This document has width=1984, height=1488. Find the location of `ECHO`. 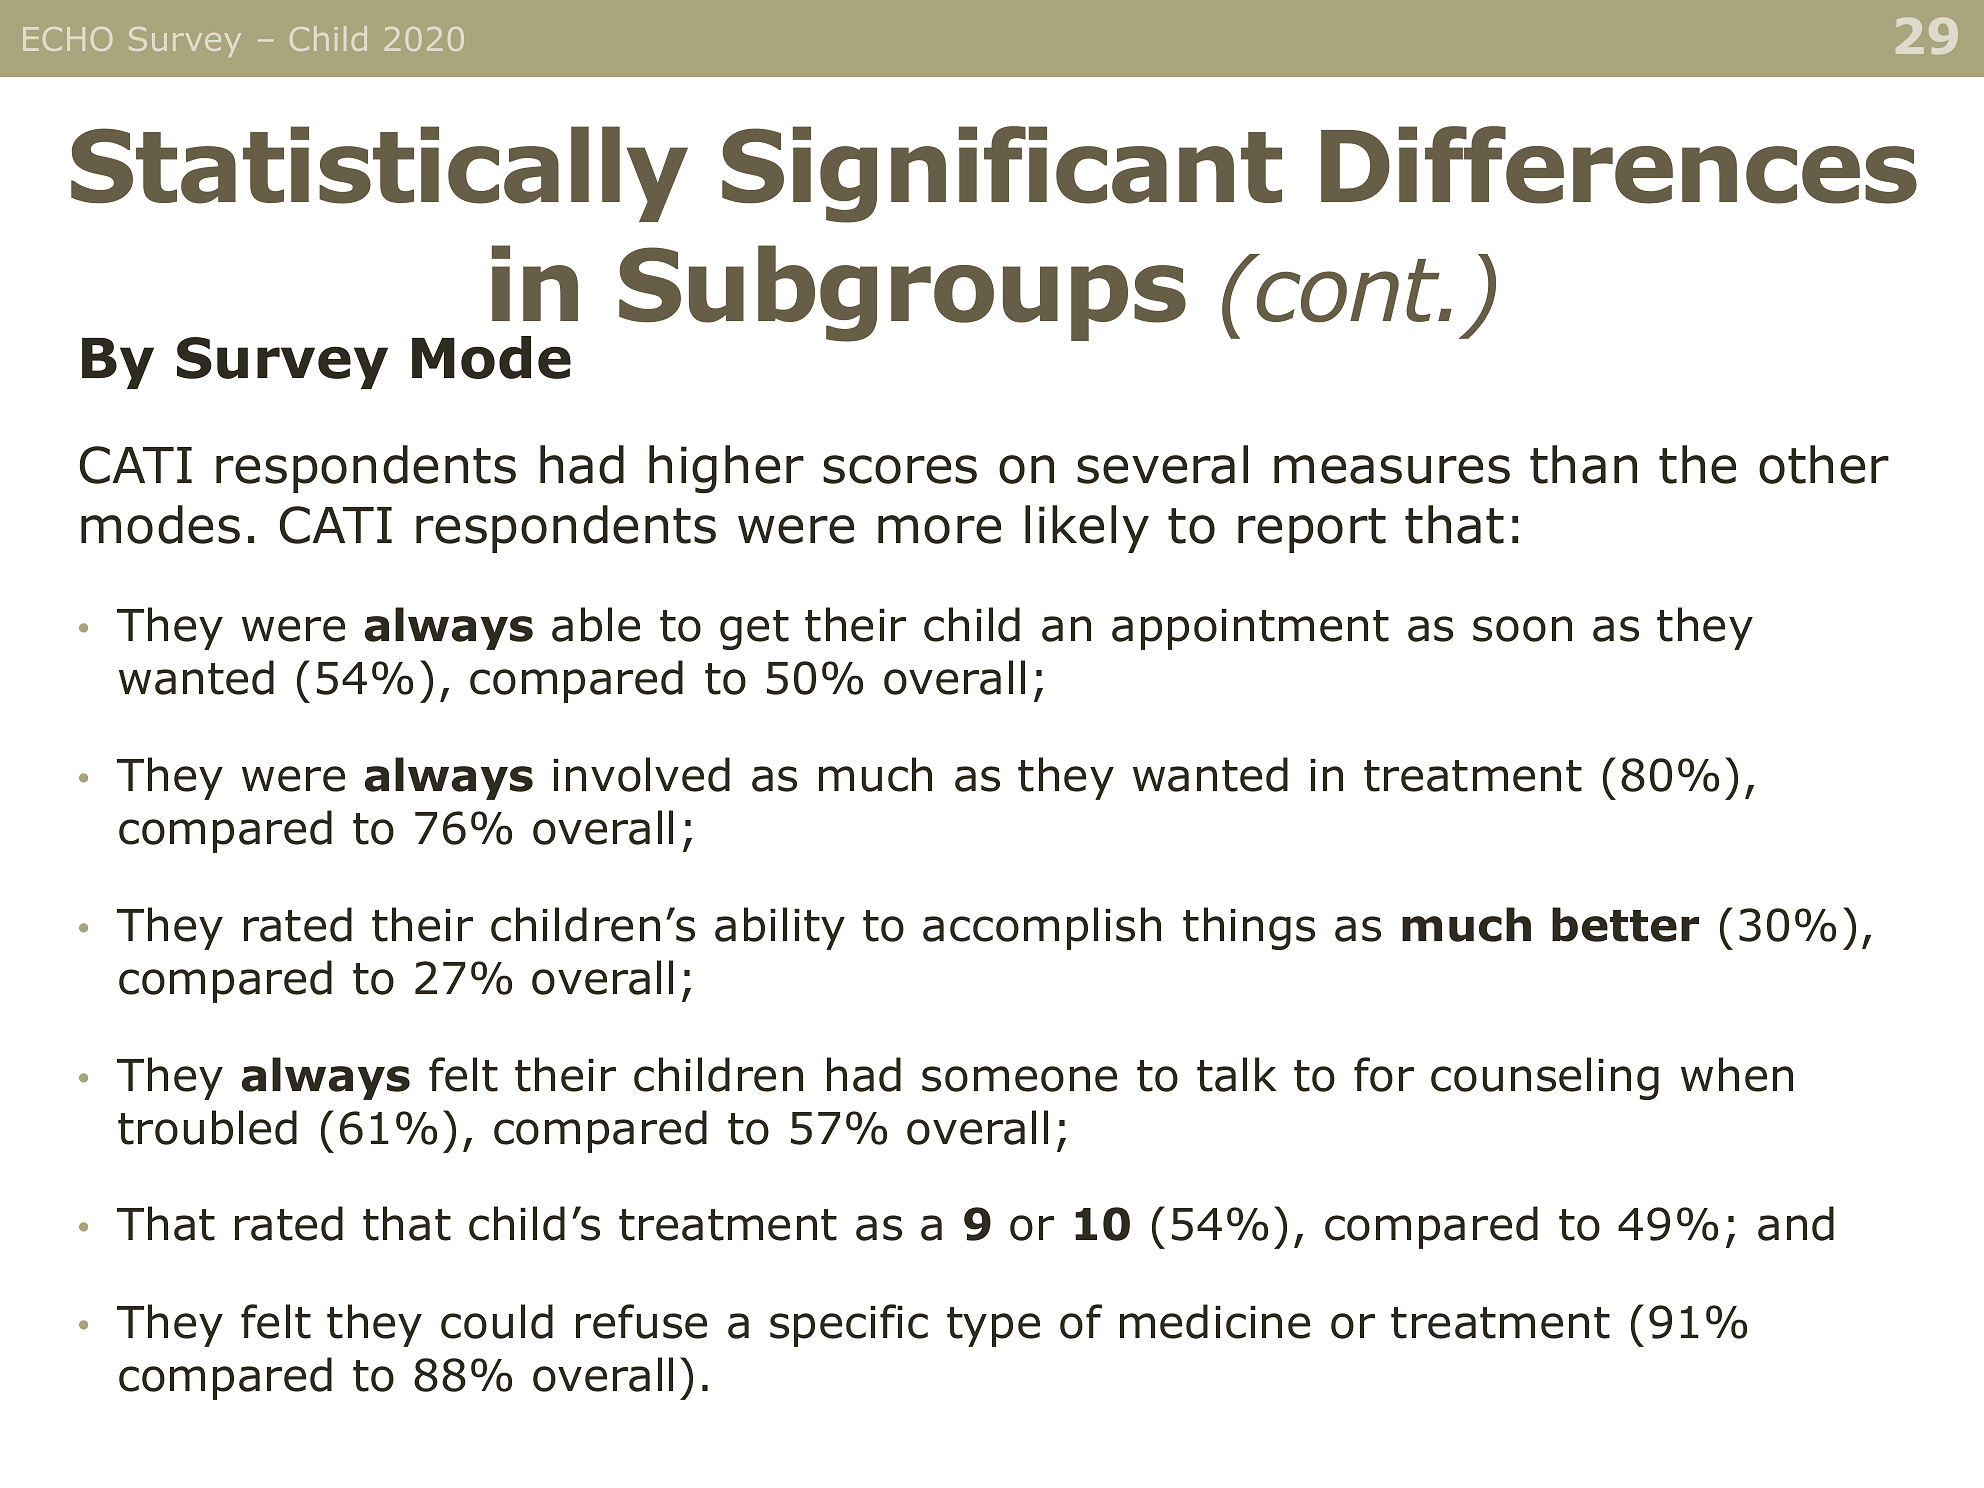

ECHO is located at coordinates (67, 39).
